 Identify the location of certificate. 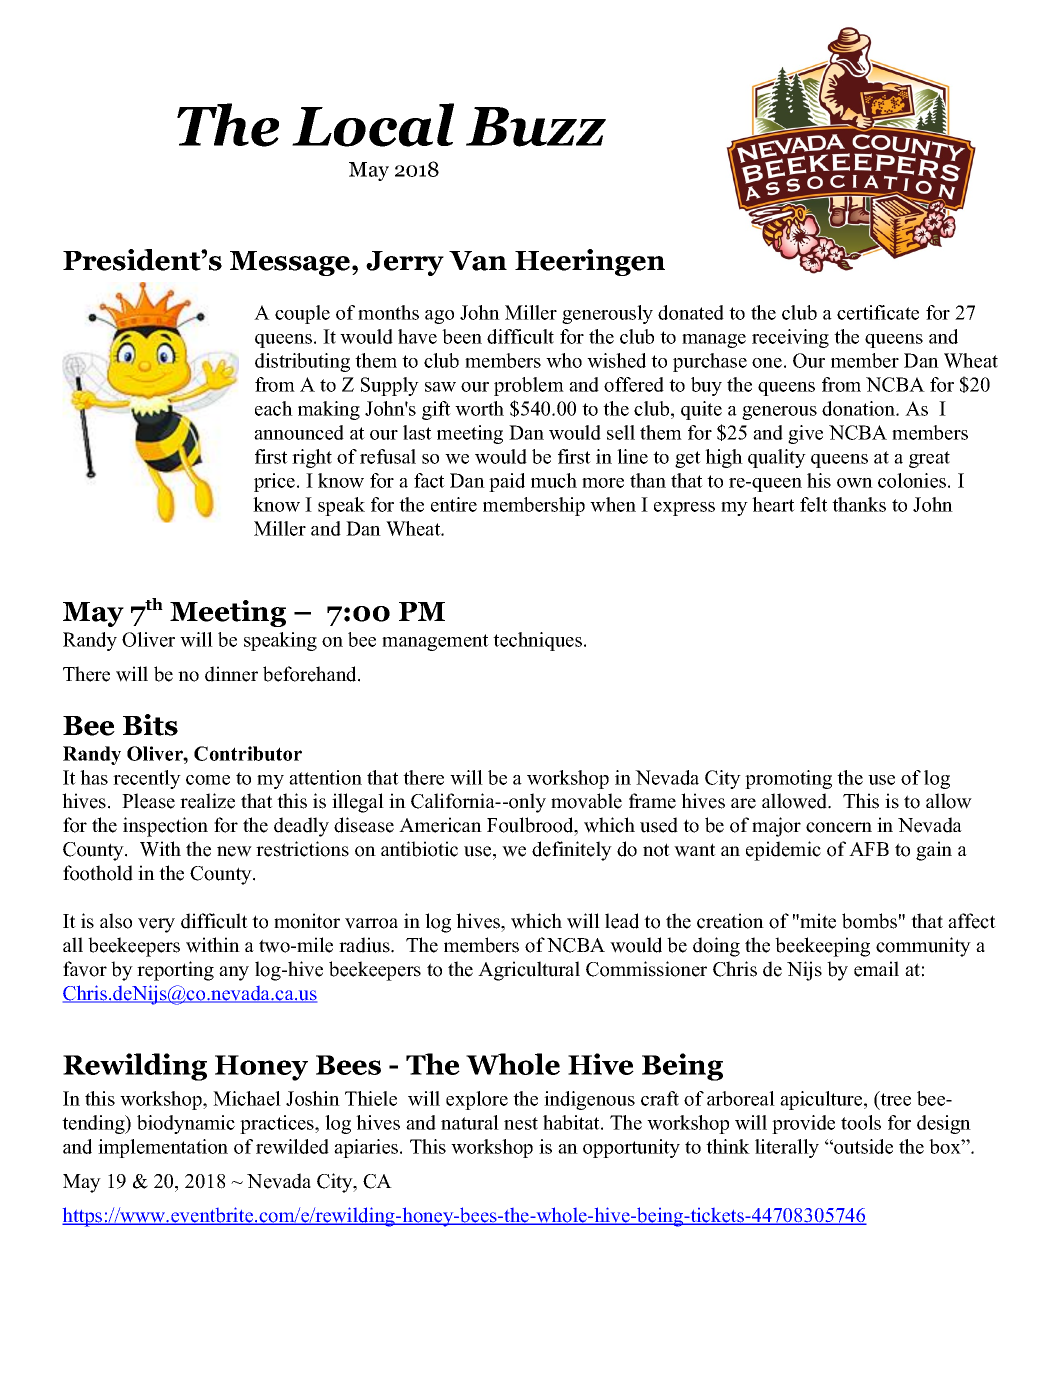
(878, 312).
